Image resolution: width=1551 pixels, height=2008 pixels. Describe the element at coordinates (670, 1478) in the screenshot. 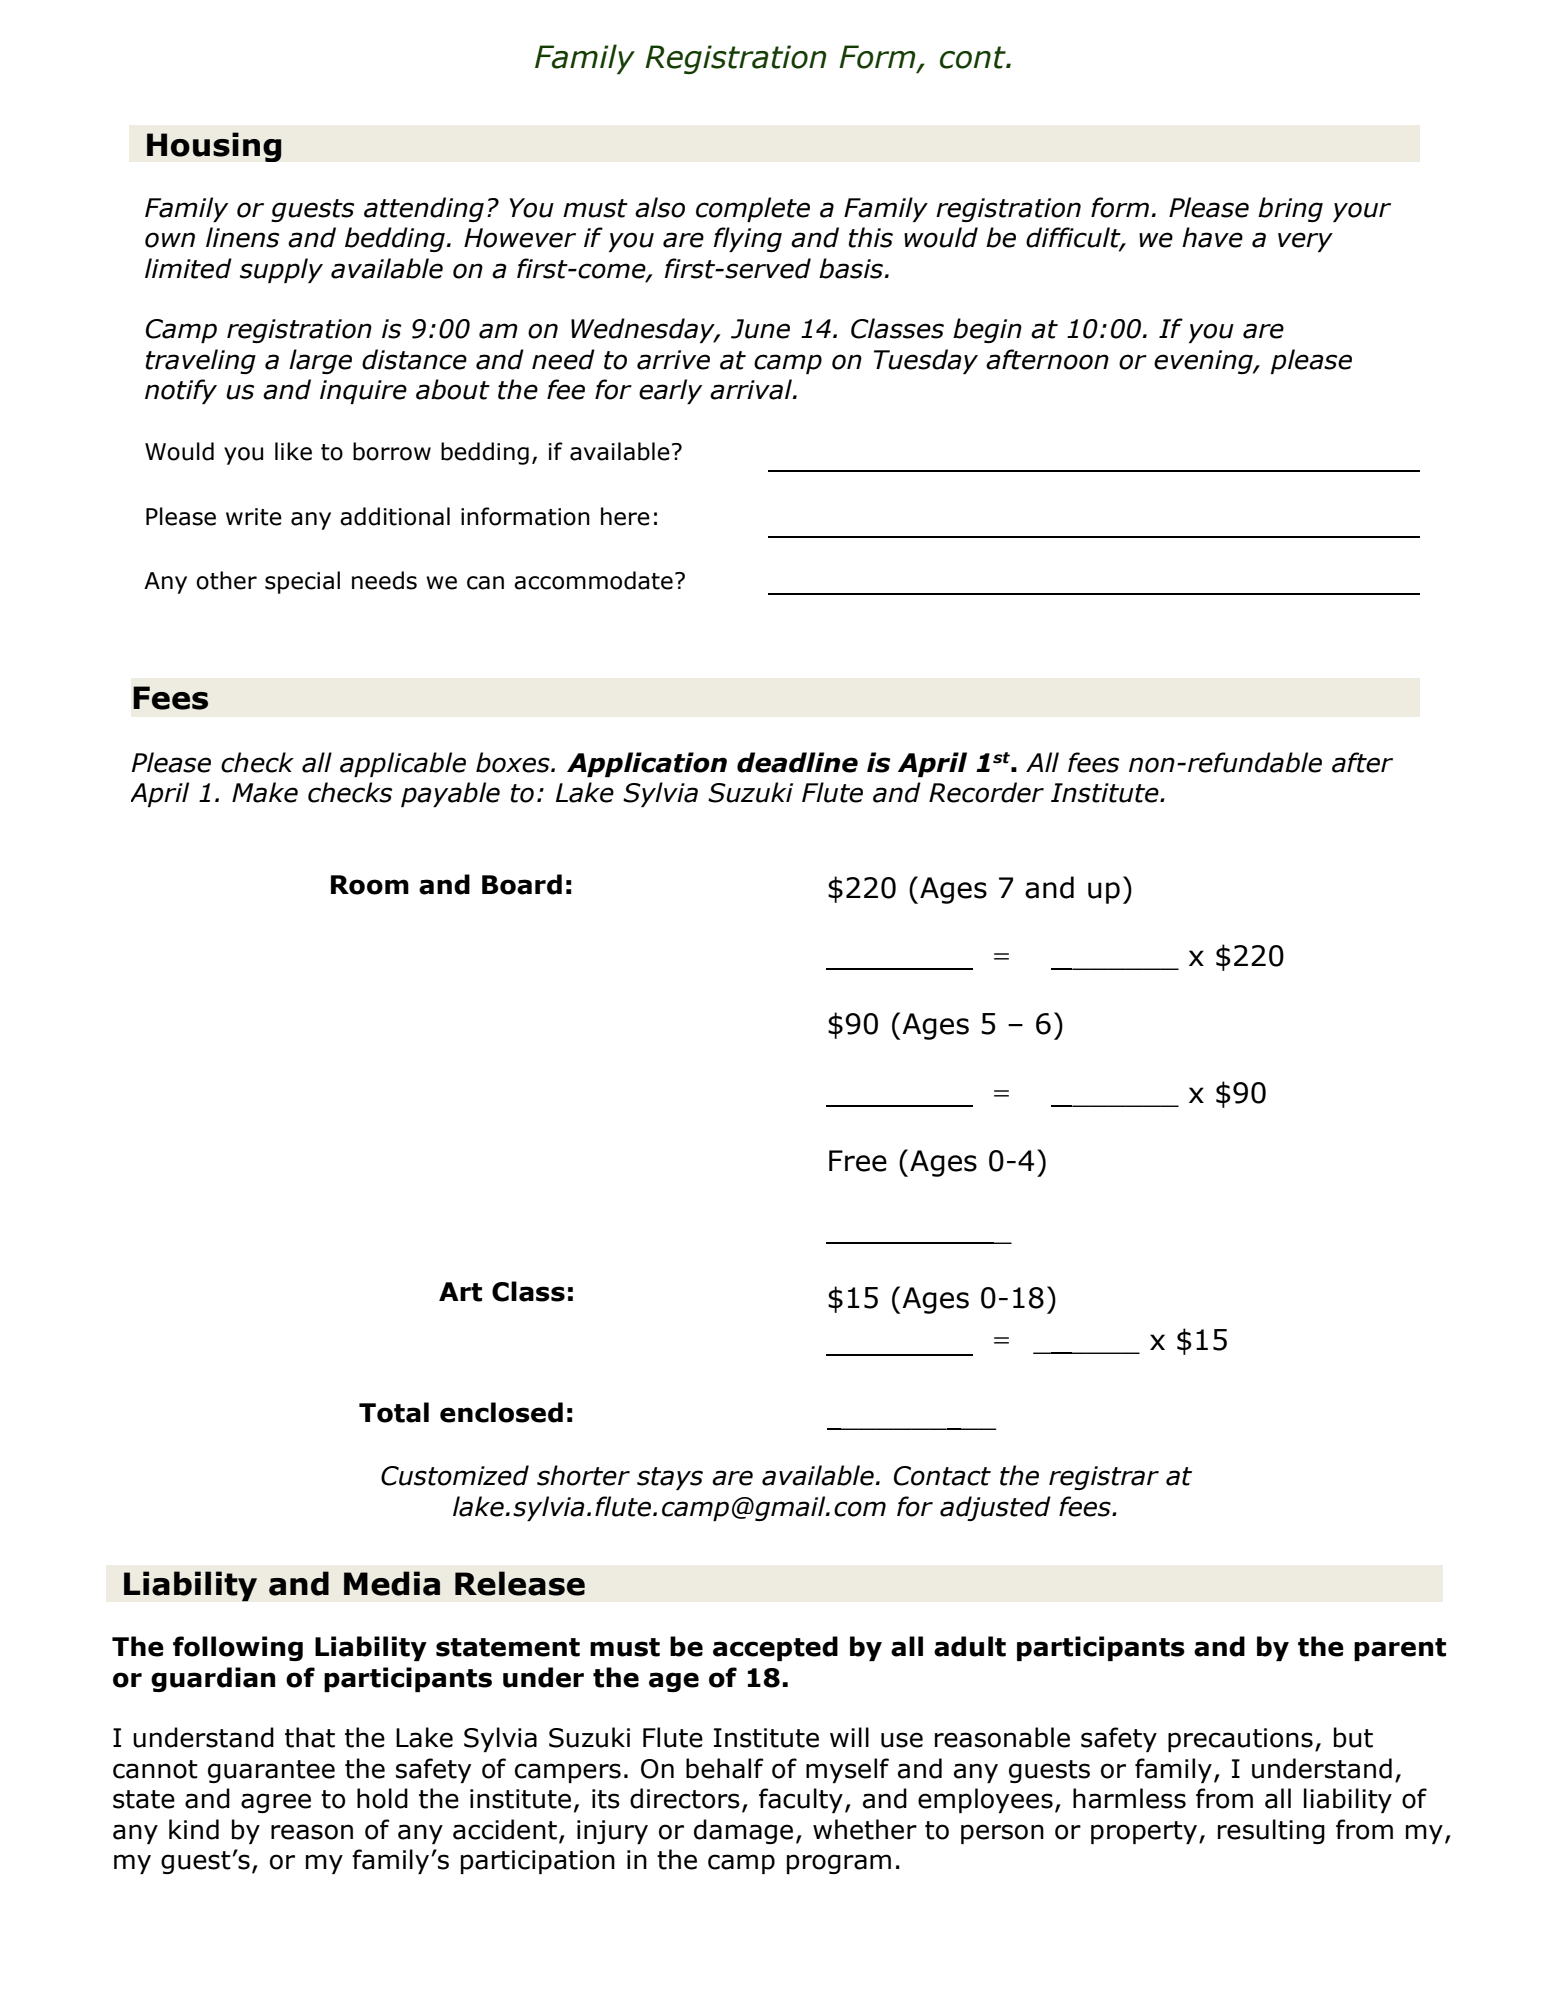

I see `stays` at that location.
